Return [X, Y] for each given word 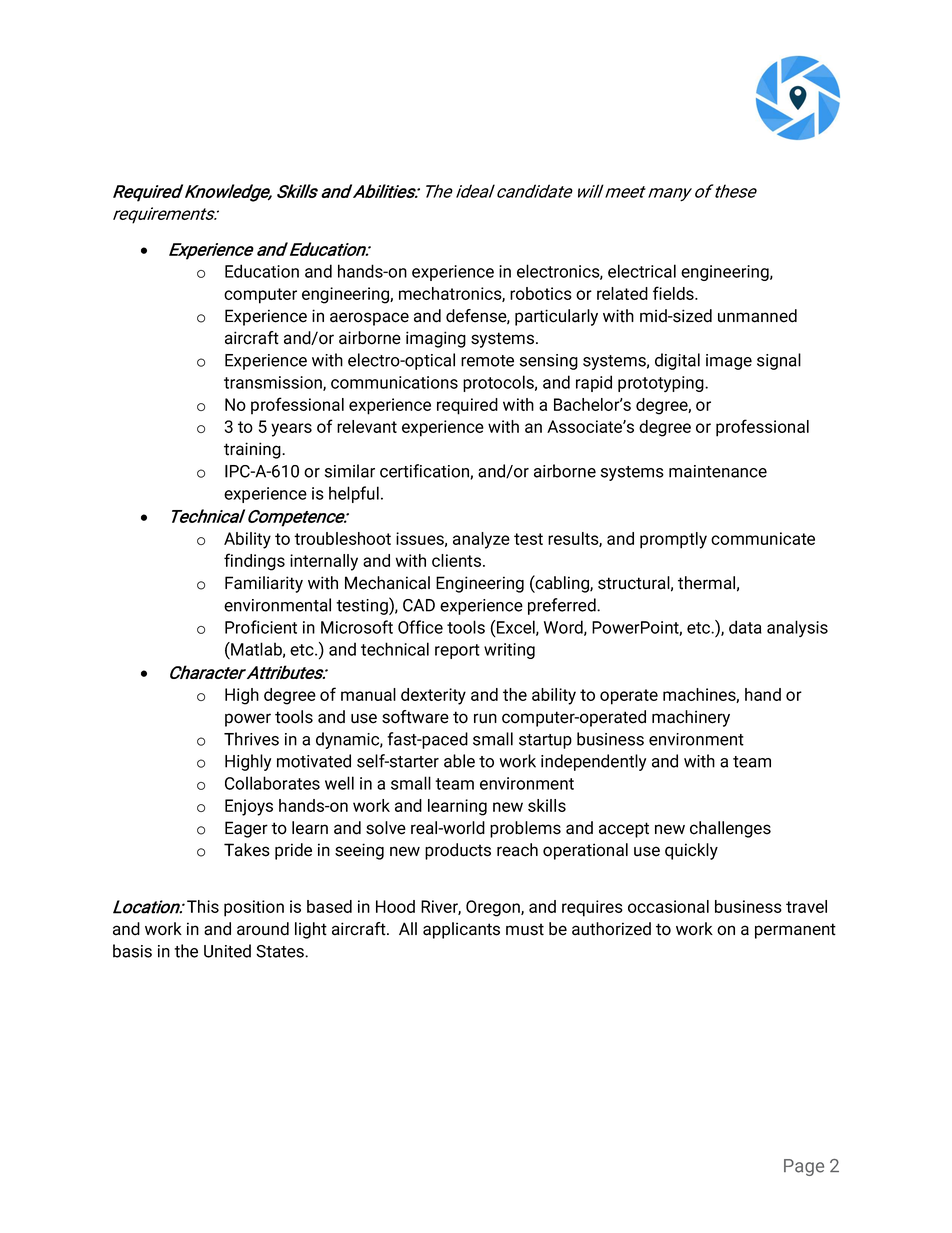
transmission [274, 383]
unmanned [757, 316]
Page [804, 1167]
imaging [436, 339]
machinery [691, 718]
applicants [461, 930]
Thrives [251, 739]
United [227, 951]
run [485, 718]
